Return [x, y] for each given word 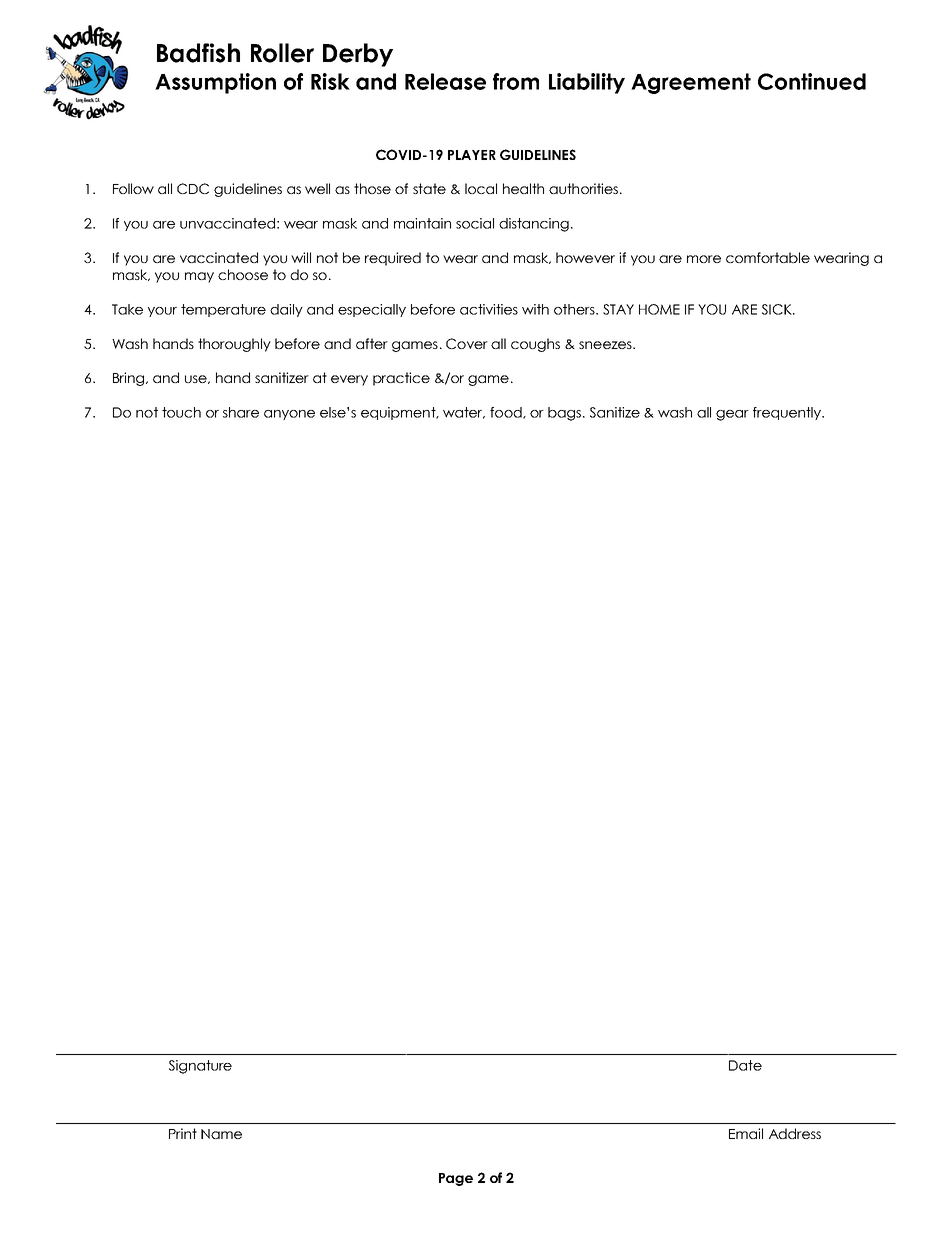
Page [456, 1179]
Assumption [215, 83]
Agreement [691, 83]
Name [221, 1134]
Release [445, 81]
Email [746, 1133]
